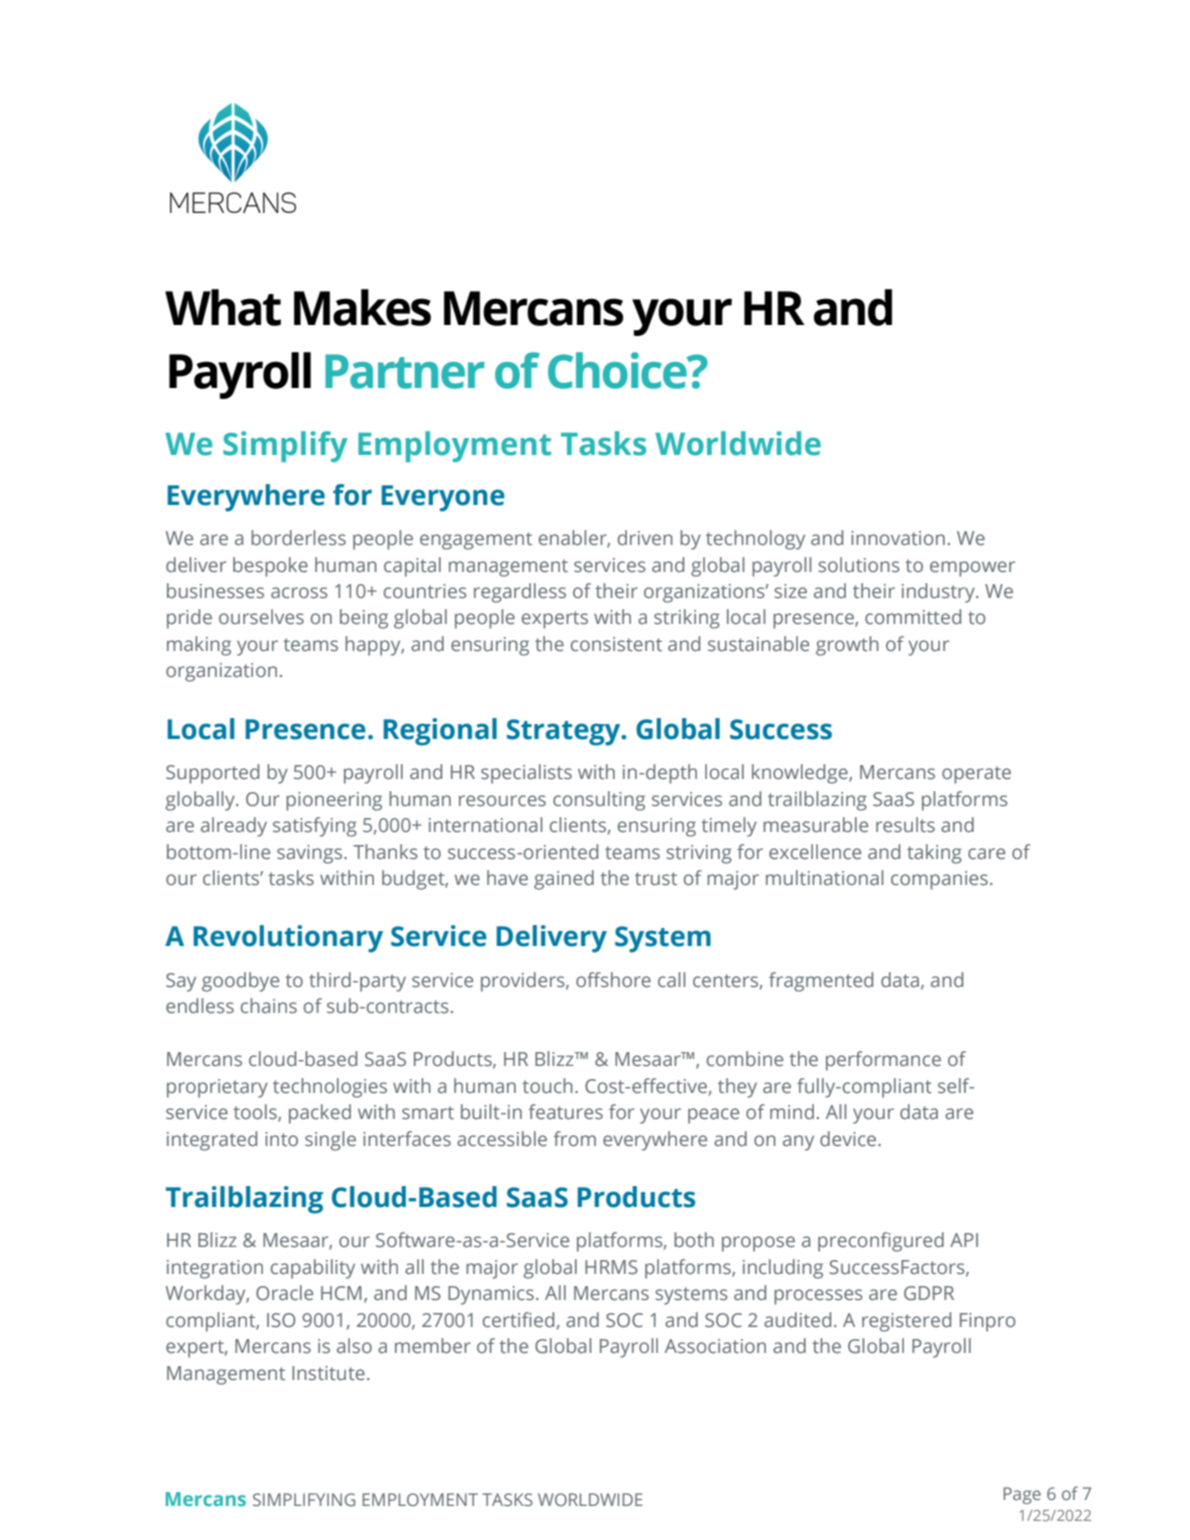 This image has width=1190, height=1540. Describe the element at coordinates (574, 1138) in the image. I see `from` at that location.
